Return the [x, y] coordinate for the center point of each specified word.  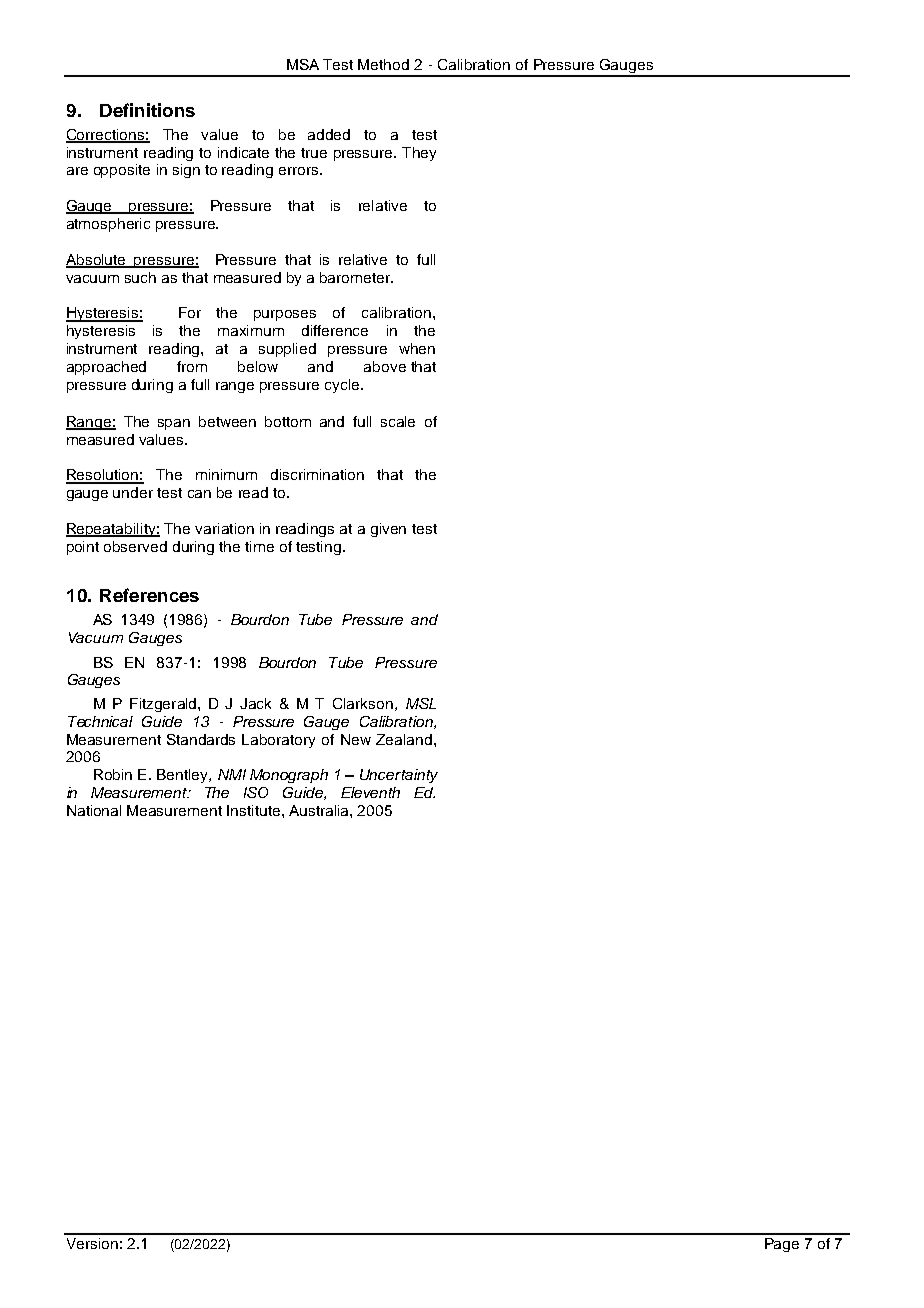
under [133, 492]
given [388, 530]
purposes [285, 315]
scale [398, 421]
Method [383, 64]
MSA [303, 64]
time [259, 546]
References [149, 595]
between [227, 421]
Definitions [147, 110]
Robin [113, 774]
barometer [356, 277]
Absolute [97, 260]
